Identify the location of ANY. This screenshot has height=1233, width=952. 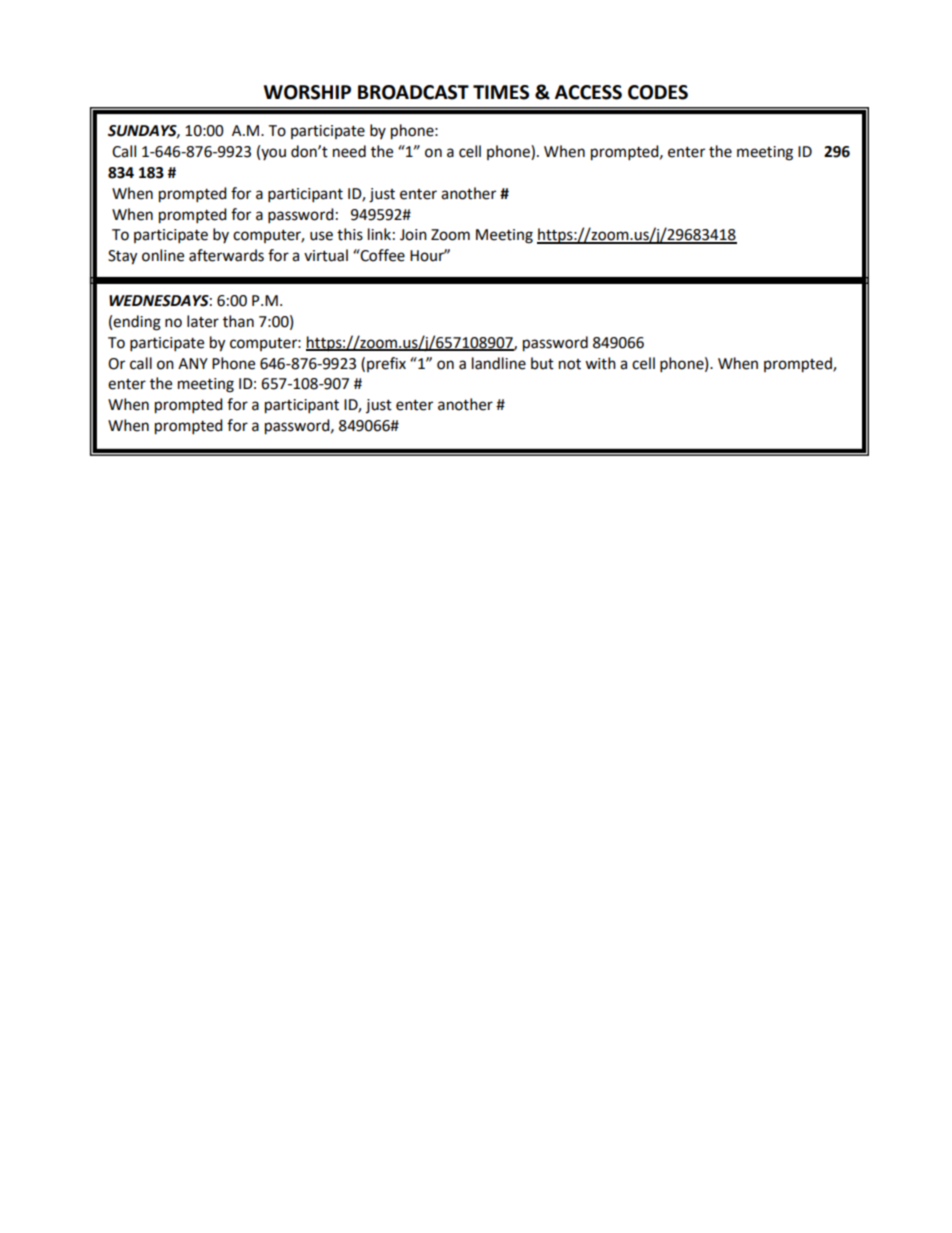
(193, 363).
